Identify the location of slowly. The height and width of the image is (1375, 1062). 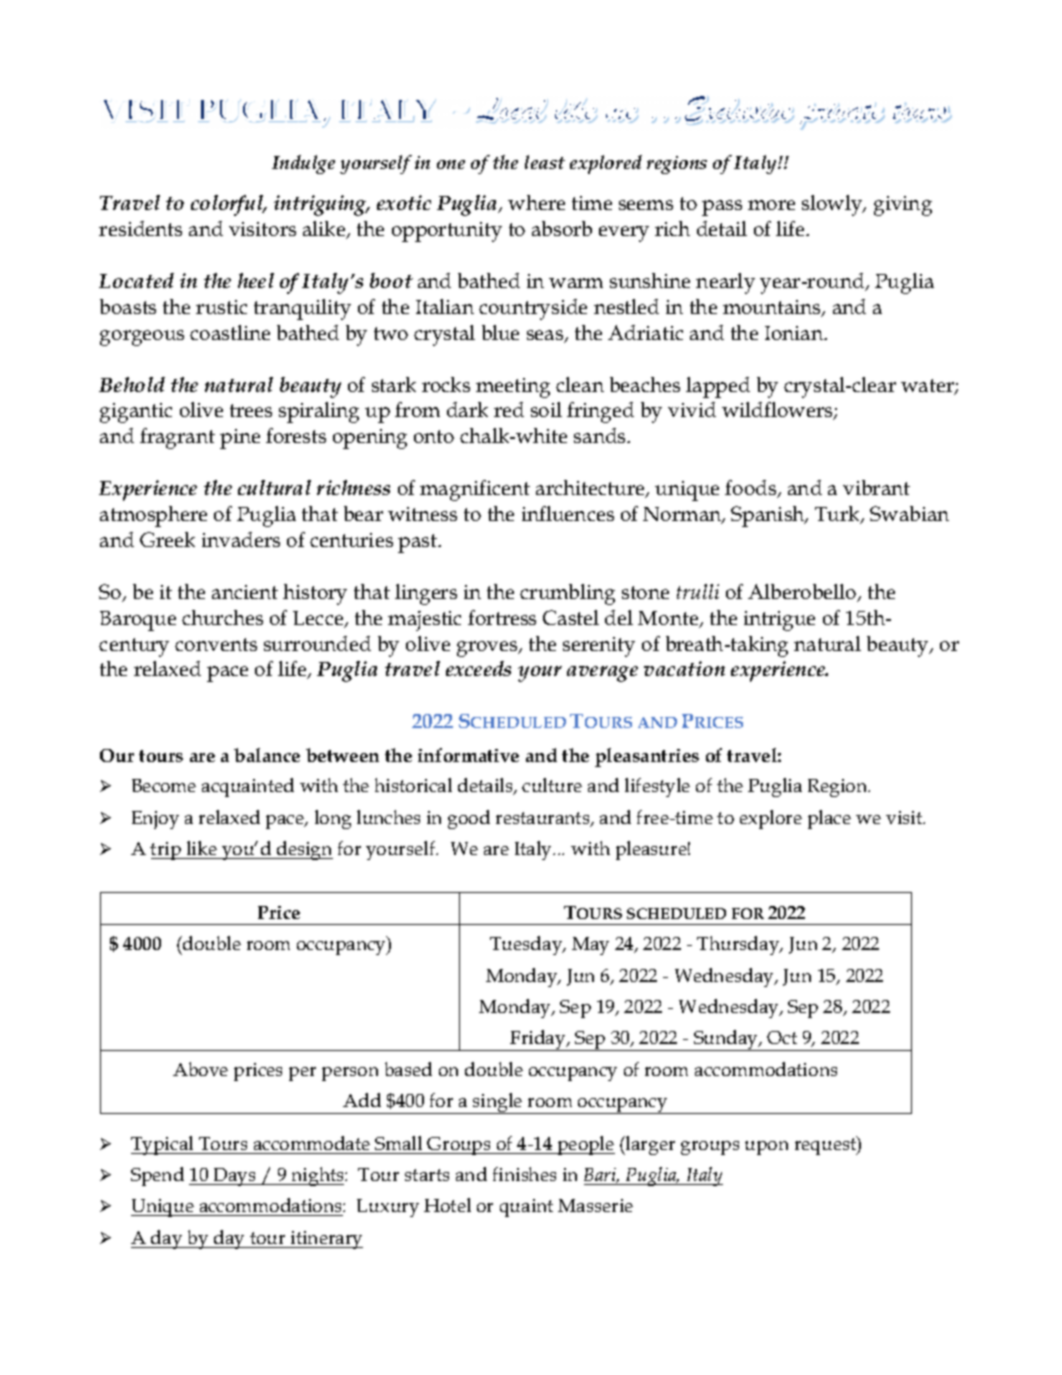
(833, 205).
